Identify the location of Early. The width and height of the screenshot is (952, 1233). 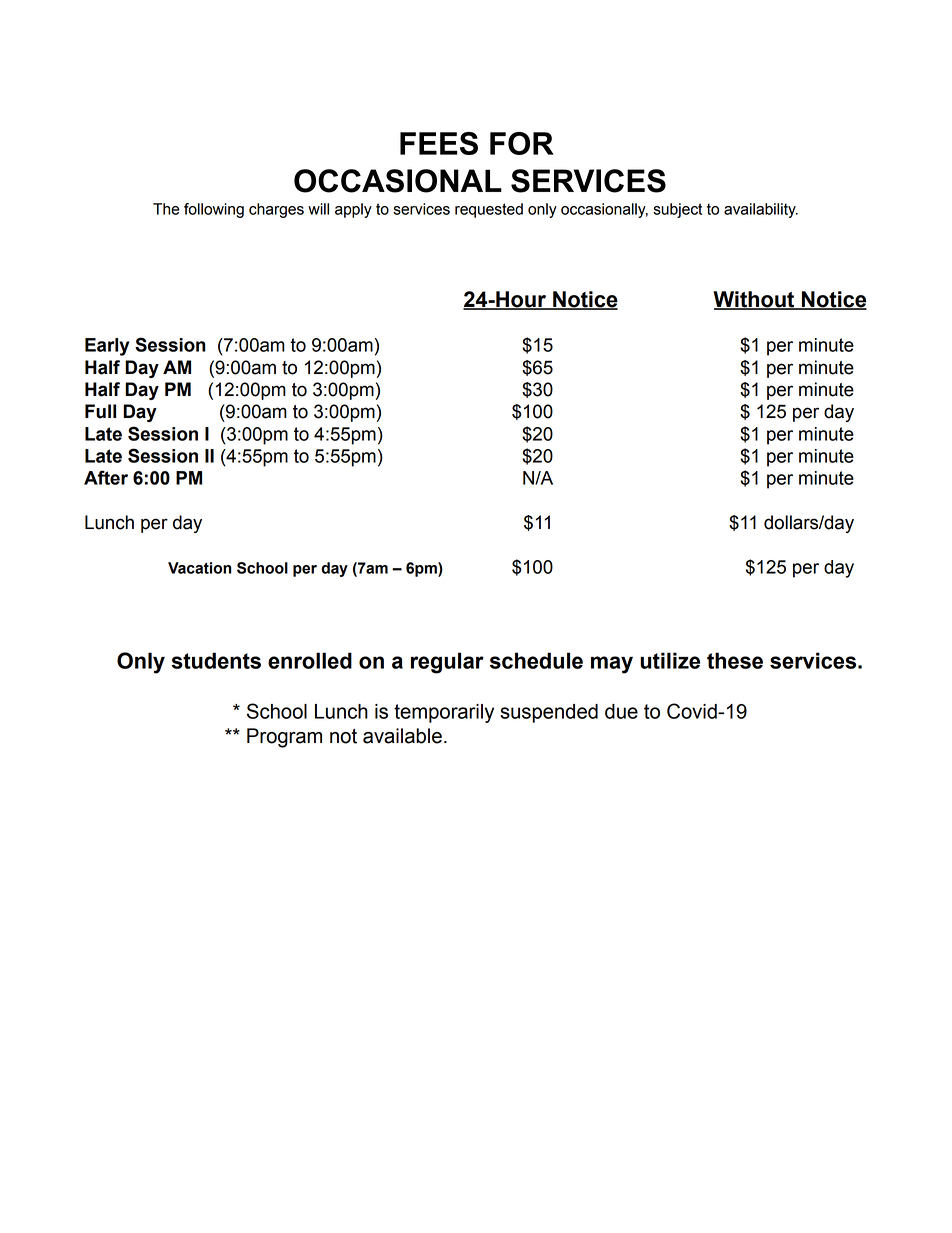
(107, 347).
